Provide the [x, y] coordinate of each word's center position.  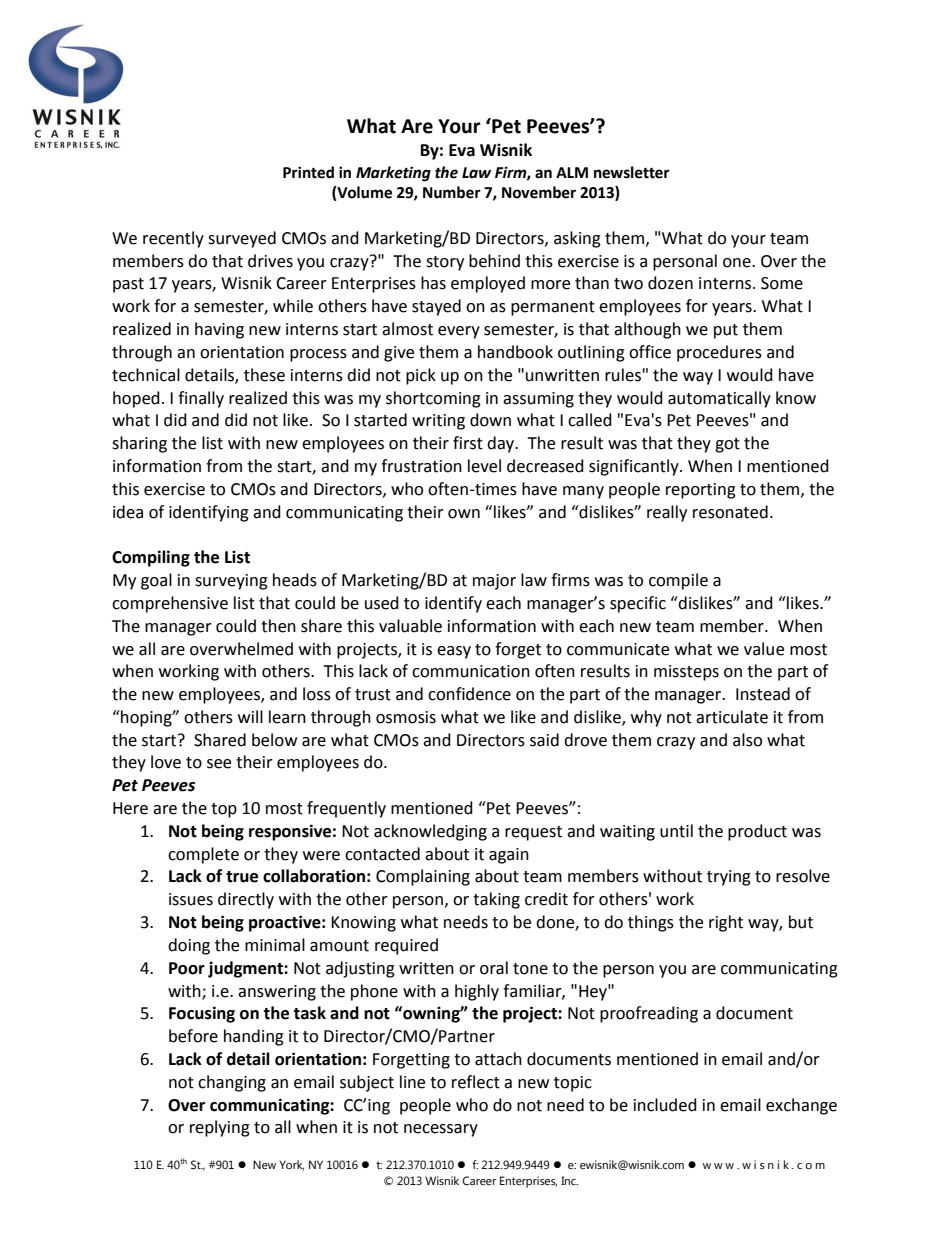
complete [203, 855]
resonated [730, 512]
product [757, 832]
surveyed [242, 239]
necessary [441, 1130]
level [484, 466]
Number [452, 192]
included [665, 1105]
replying [220, 1128]
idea [128, 512]
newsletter [632, 172]
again [509, 856]
